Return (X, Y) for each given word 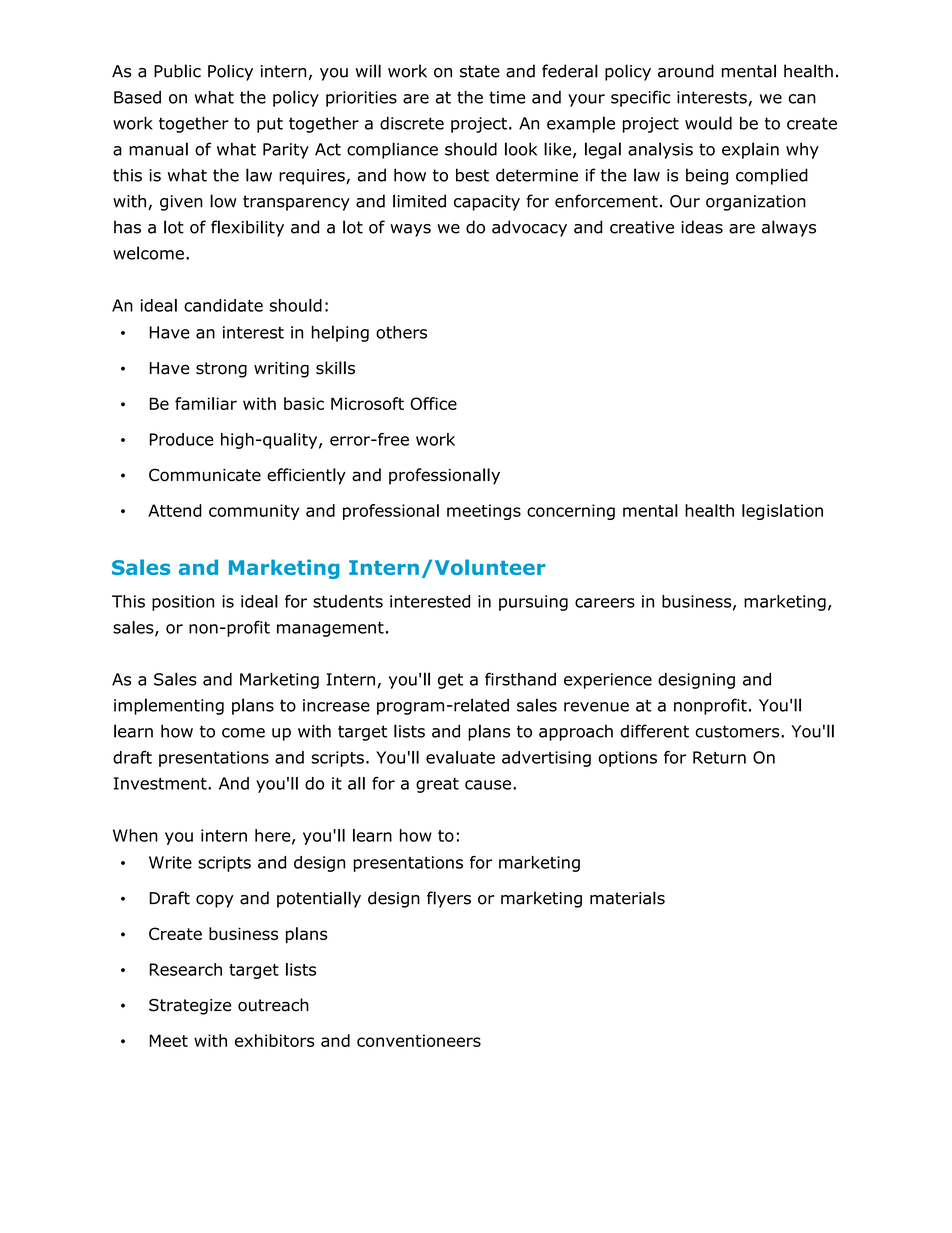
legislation (782, 512)
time (507, 97)
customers (738, 731)
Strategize (190, 1007)
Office (433, 403)
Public (177, 71)
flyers (449, 899)
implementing (169, 706)
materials (627, 898)
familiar (206, 403)
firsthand (520, 679)
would (708, 123)
